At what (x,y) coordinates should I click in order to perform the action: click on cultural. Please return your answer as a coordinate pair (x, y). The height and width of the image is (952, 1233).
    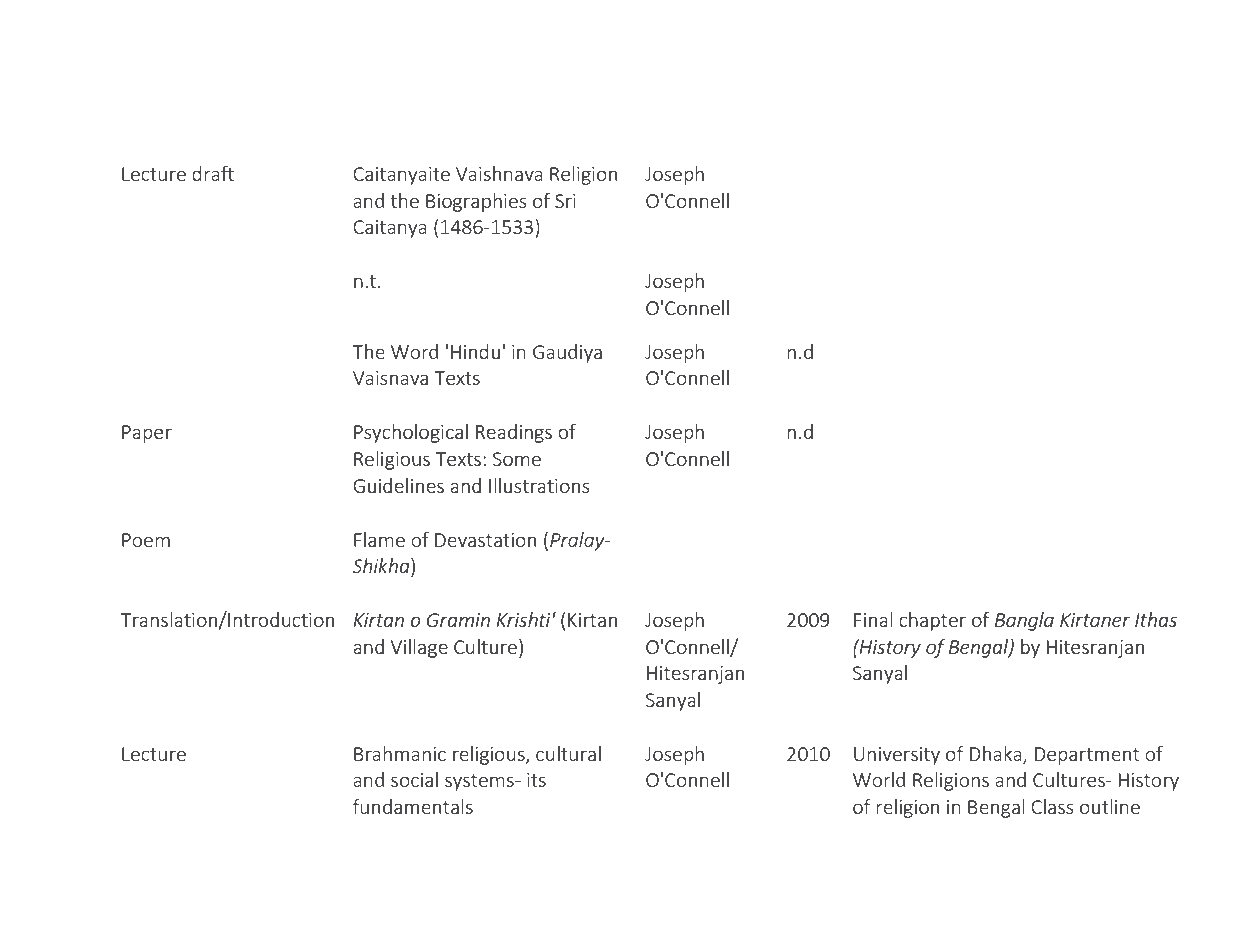
    Looking at the image, I should click on (568, 753).
